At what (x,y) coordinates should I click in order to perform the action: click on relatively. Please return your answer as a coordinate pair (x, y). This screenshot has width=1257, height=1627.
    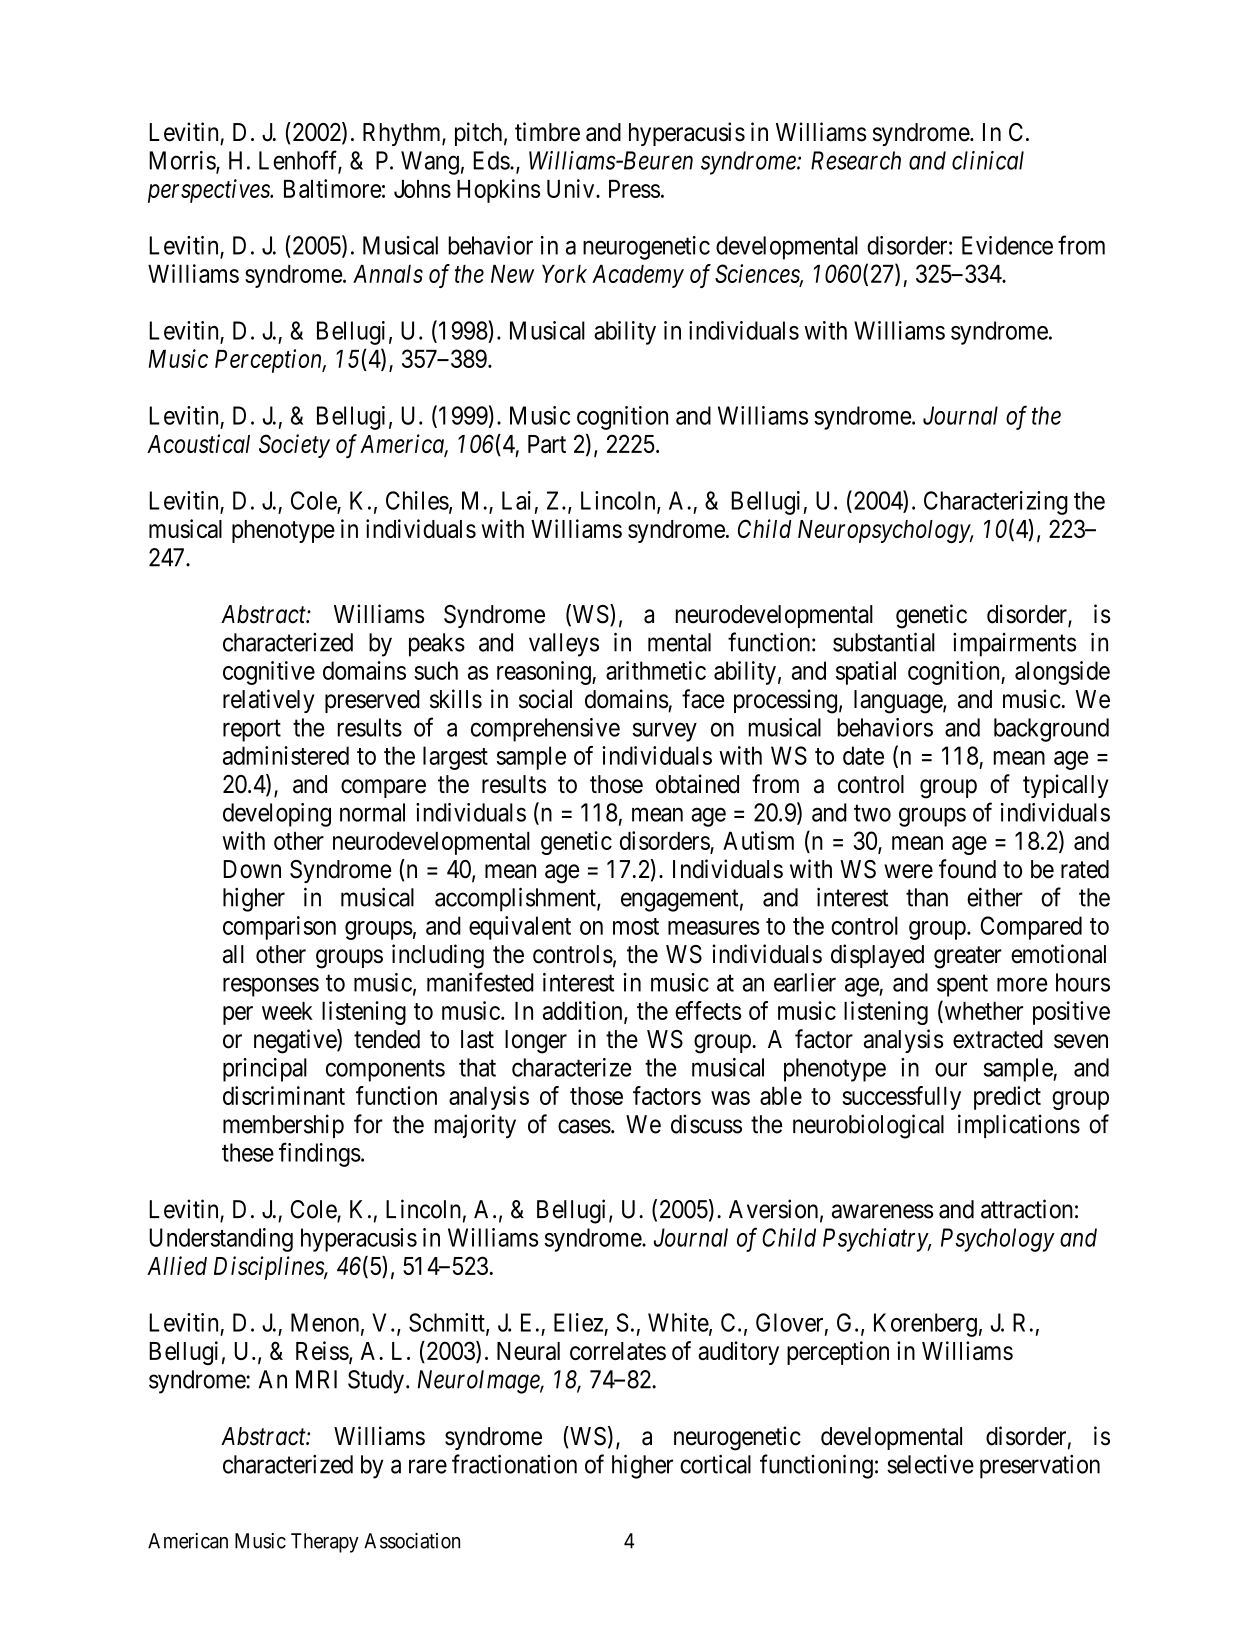
    Looking at the image, I should click on (268, 701).
